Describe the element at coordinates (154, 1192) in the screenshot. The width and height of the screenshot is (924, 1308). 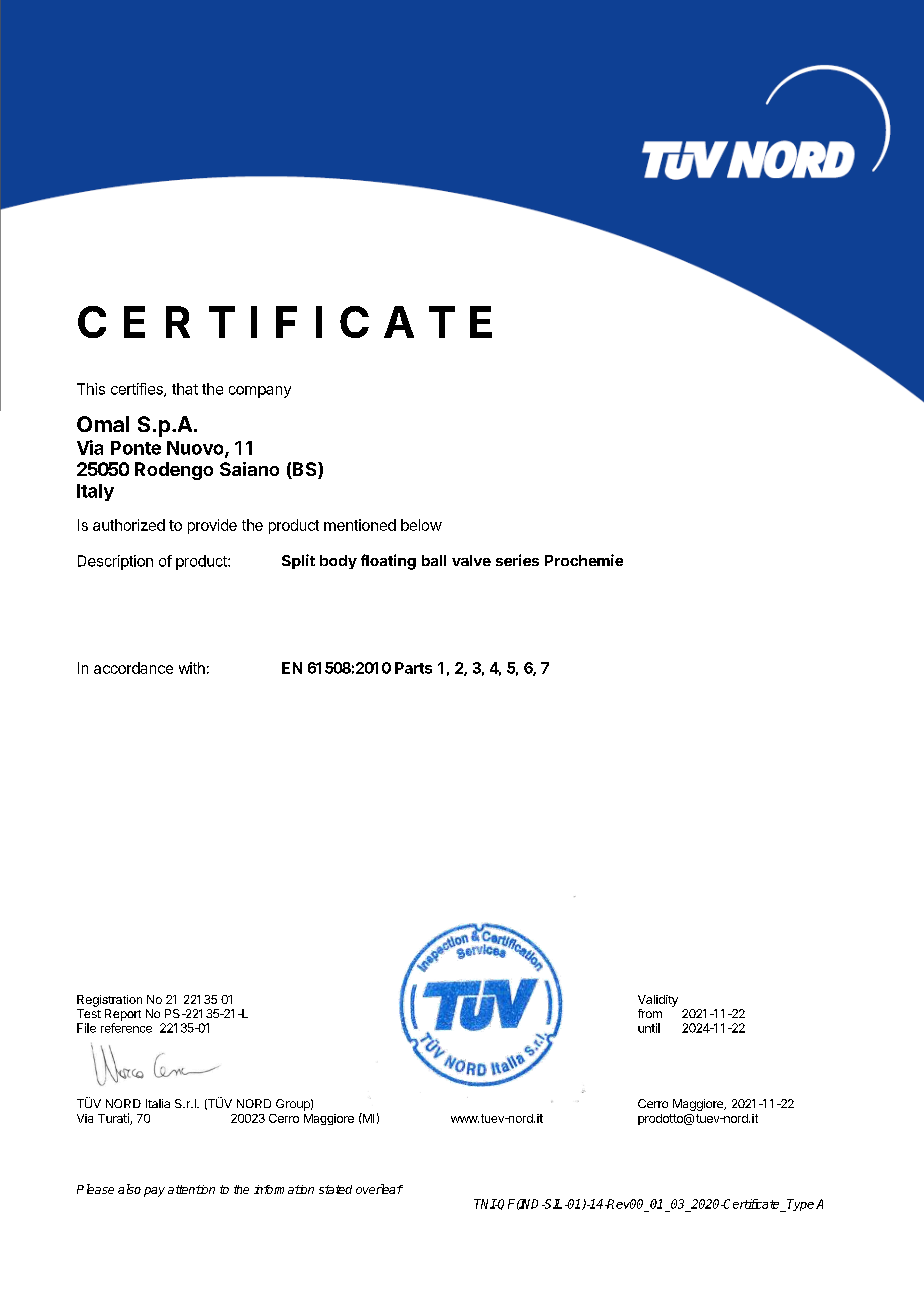
I see `pay` at that location.
